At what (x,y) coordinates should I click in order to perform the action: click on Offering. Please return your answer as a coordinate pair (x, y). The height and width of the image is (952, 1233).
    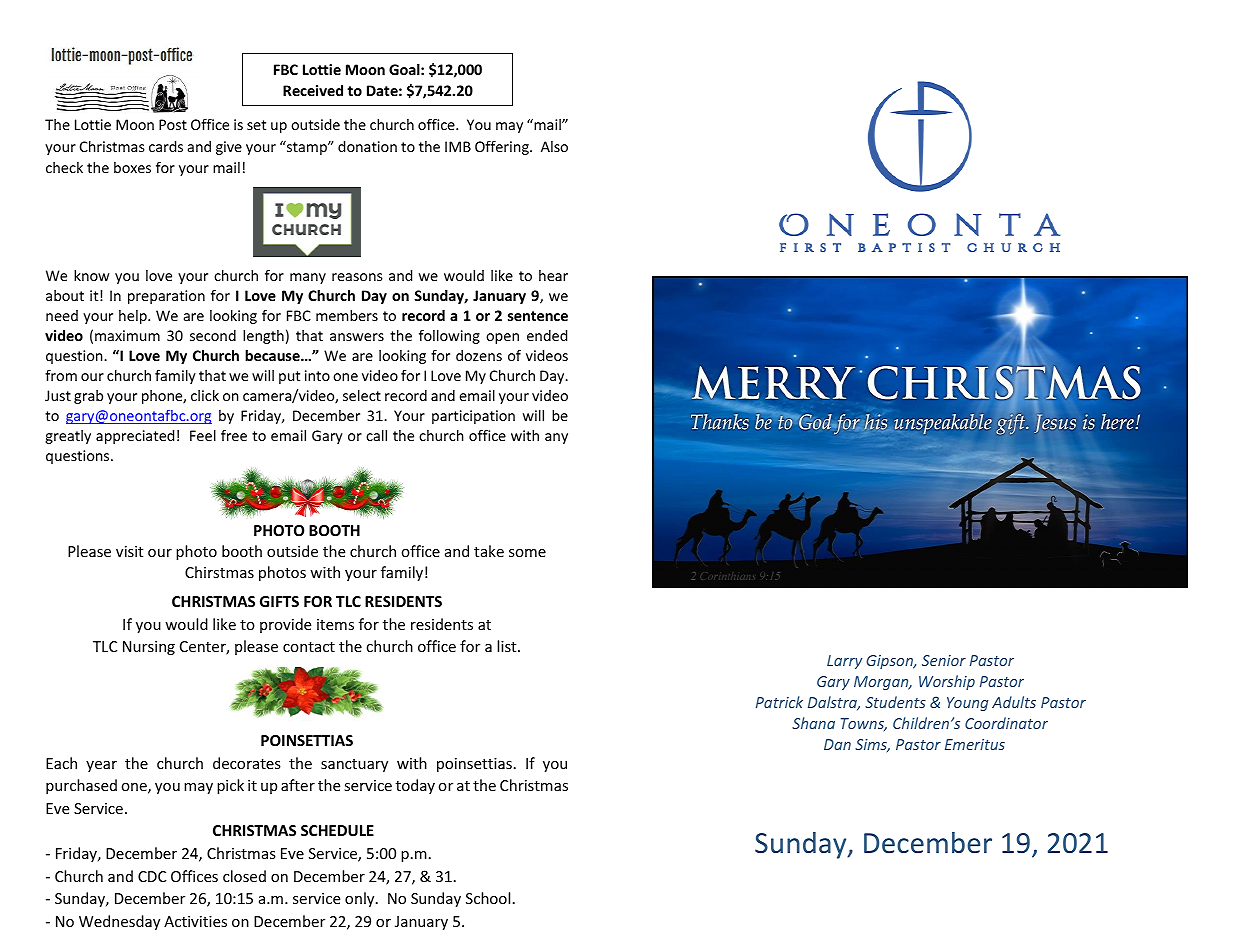
    Looking at the image, I should click on (503, 147).
